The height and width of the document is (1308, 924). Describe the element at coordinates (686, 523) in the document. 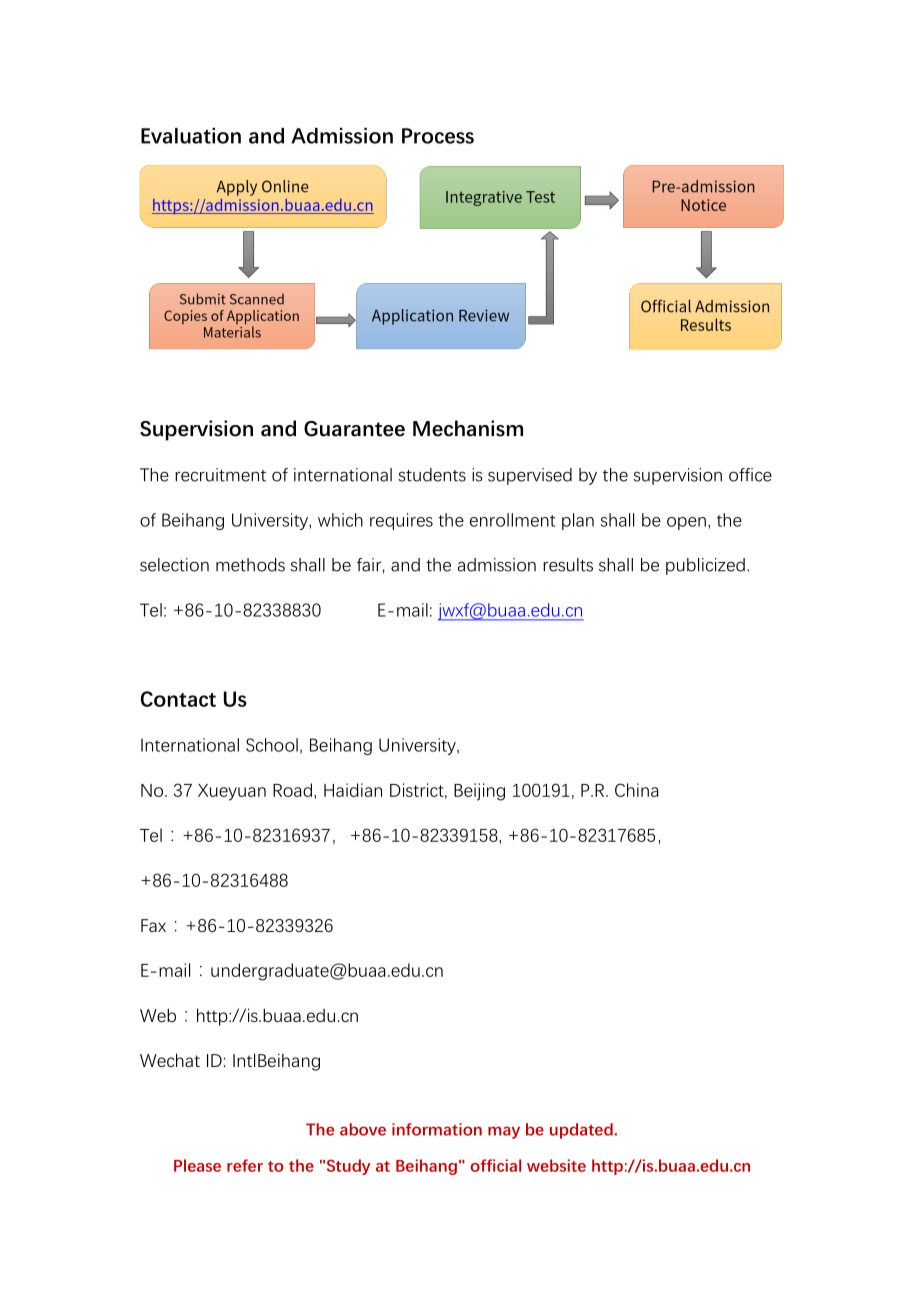

I see `open` at that location.
